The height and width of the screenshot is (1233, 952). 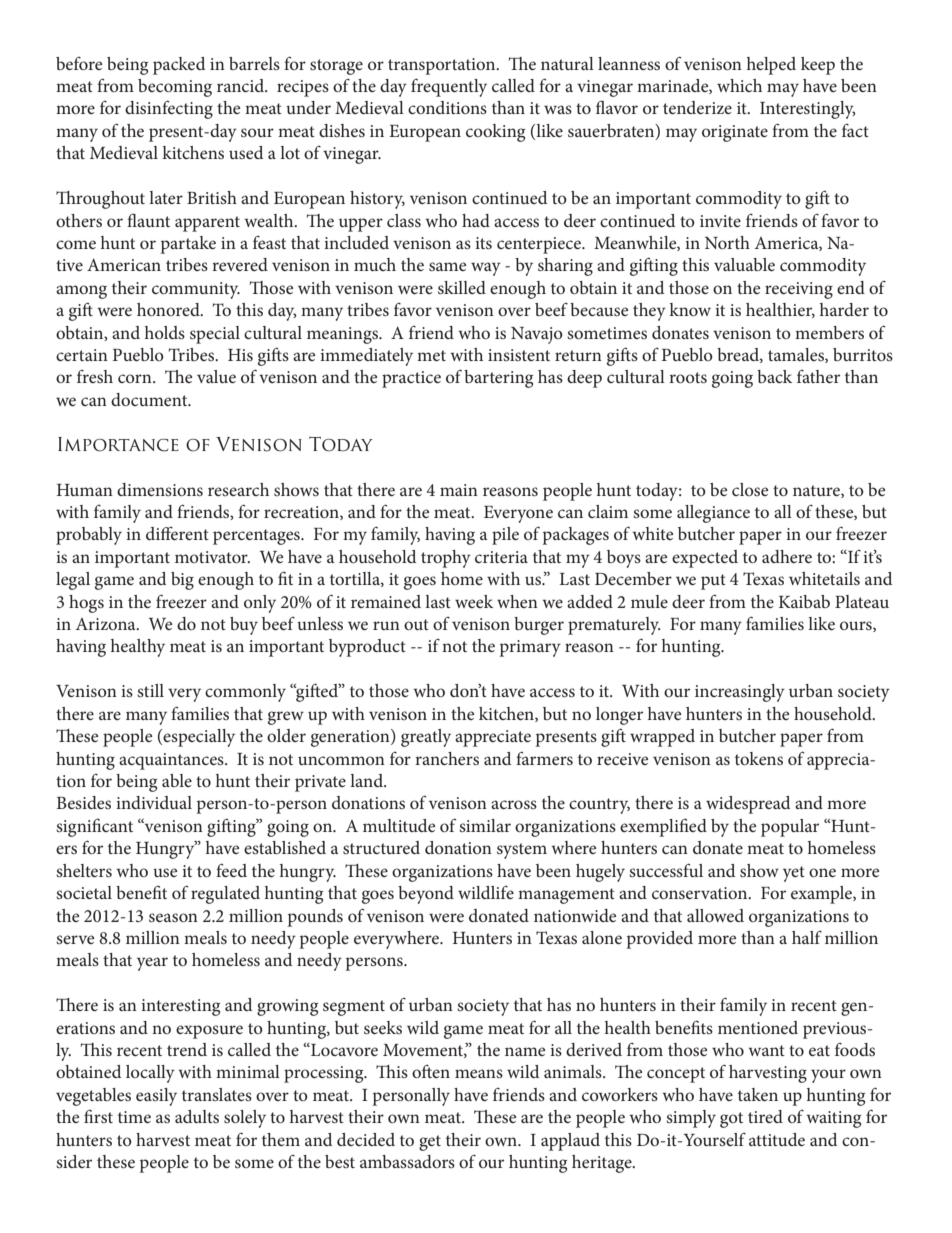 What do you see at coordinates (713, 582) in the screenshot?
I see `put` at bounding box center [713, 582].
